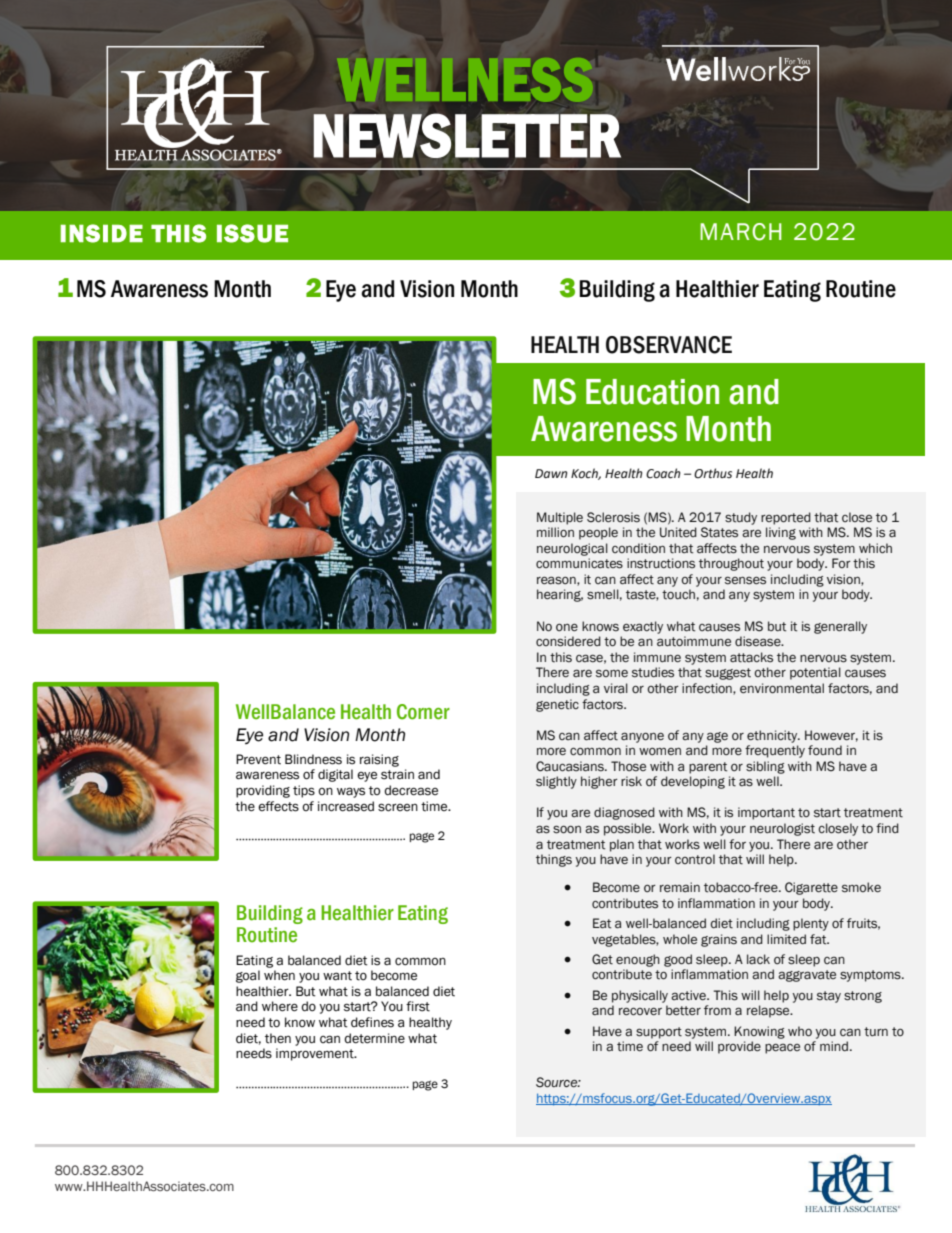 The image size is (952, 1233). Describe the element at coordinates (551, 473) in the page. I see `Dawn` at that location.
